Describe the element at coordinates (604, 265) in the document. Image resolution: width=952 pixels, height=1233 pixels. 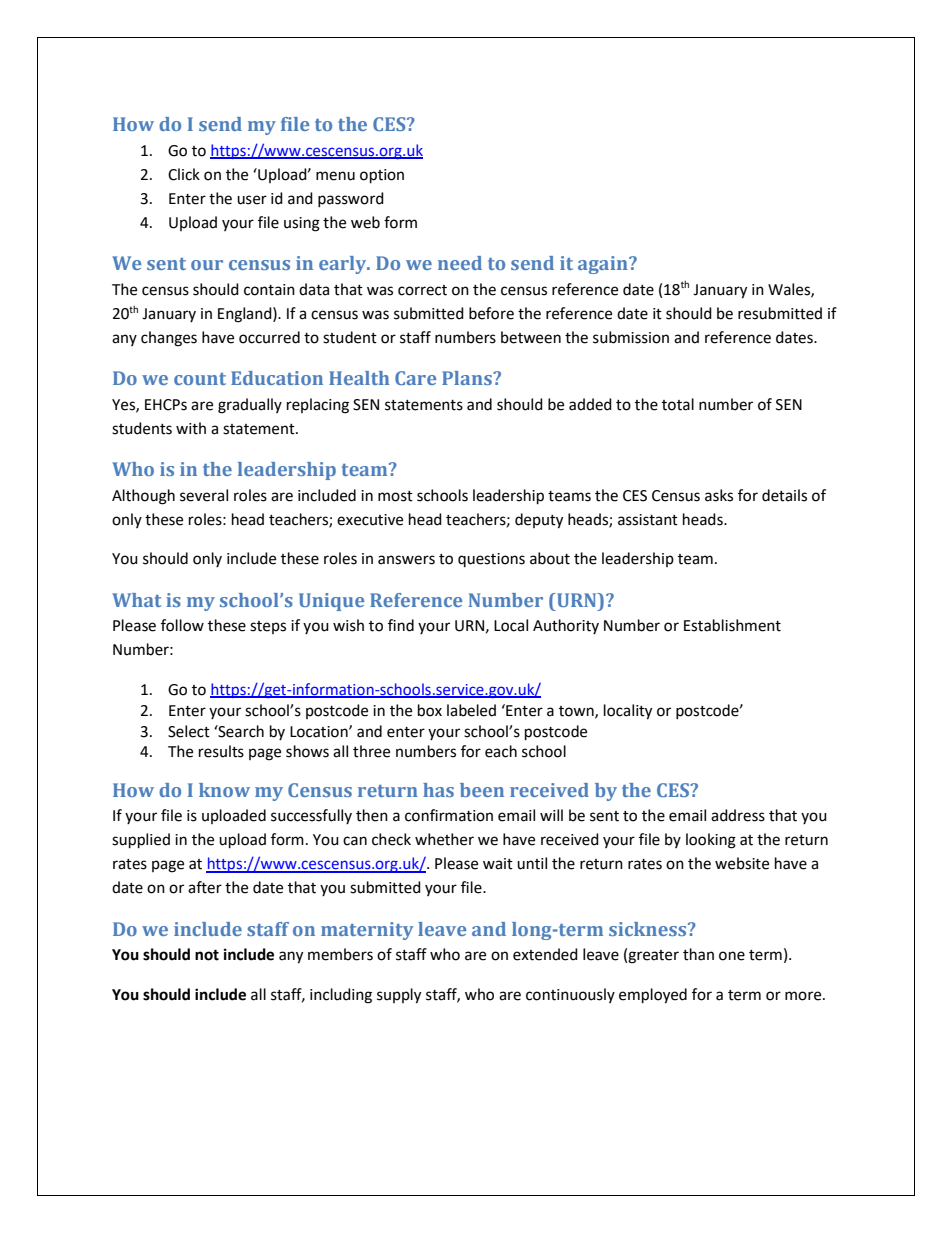
I see `again` at that location.
